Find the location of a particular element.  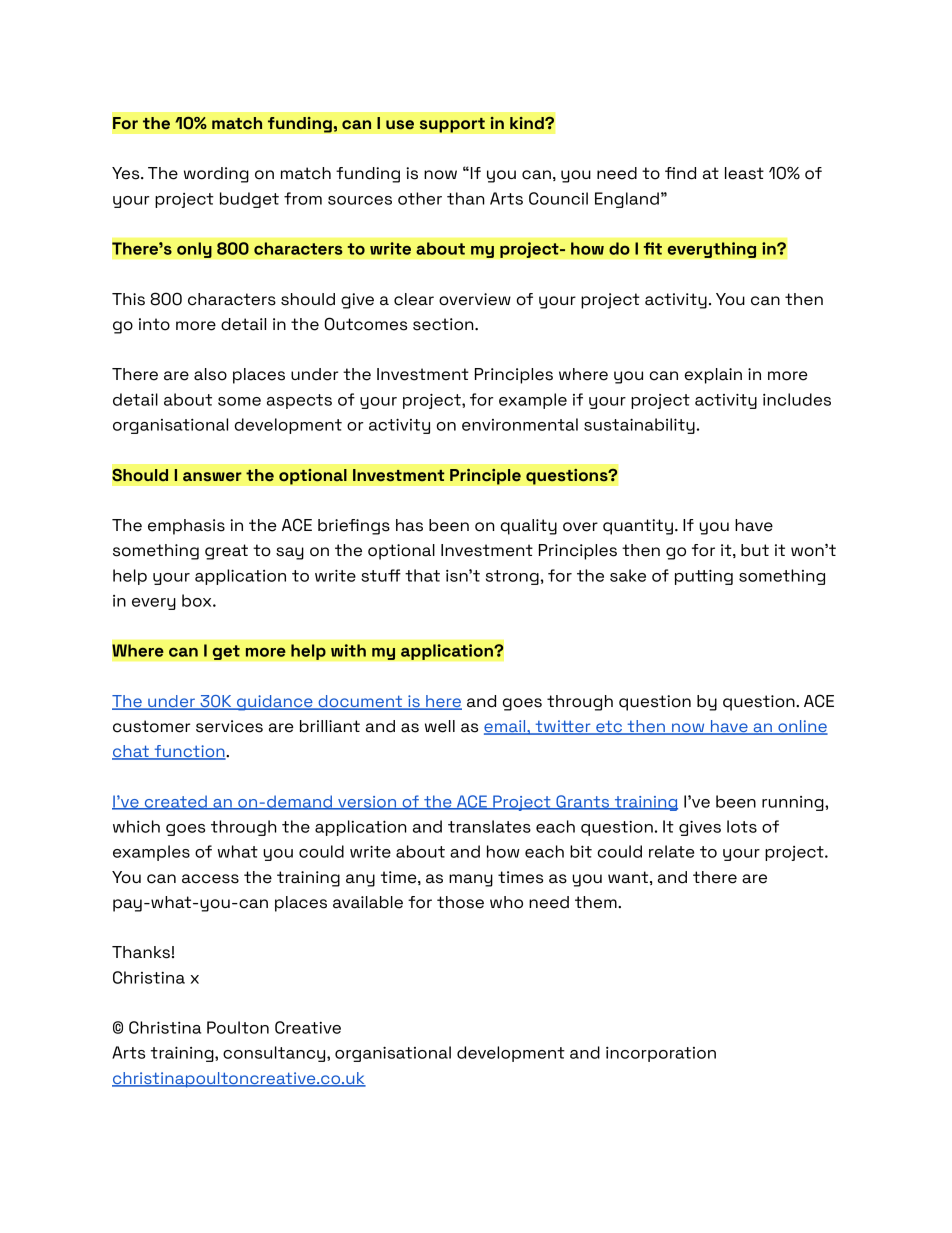

support is located at coordinates (452, 125).
